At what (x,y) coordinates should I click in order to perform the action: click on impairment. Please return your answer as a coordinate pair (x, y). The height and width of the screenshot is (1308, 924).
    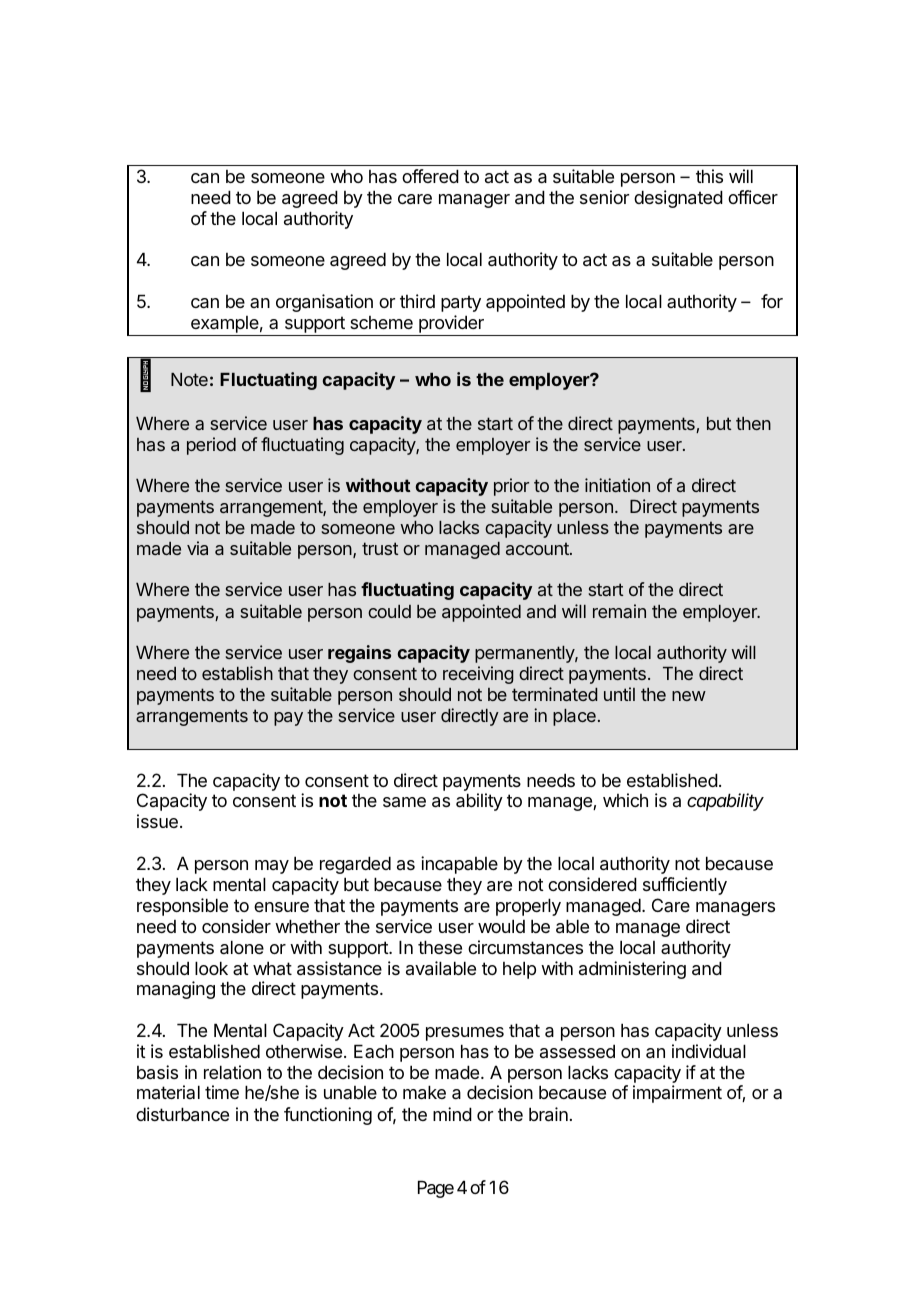
    Looking at the image, I should click on (677, 1094).
